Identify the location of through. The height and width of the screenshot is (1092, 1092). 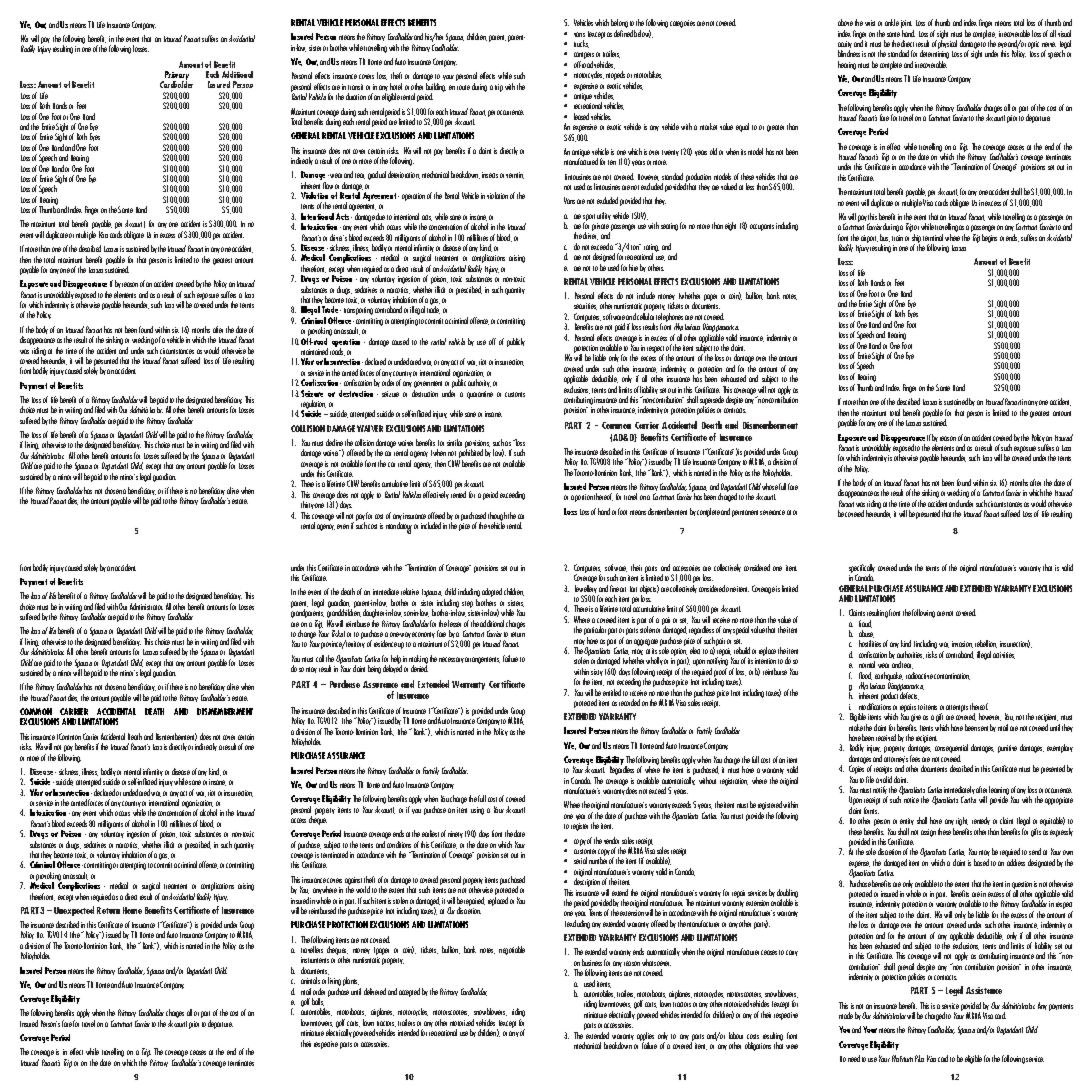
(497, 517).
